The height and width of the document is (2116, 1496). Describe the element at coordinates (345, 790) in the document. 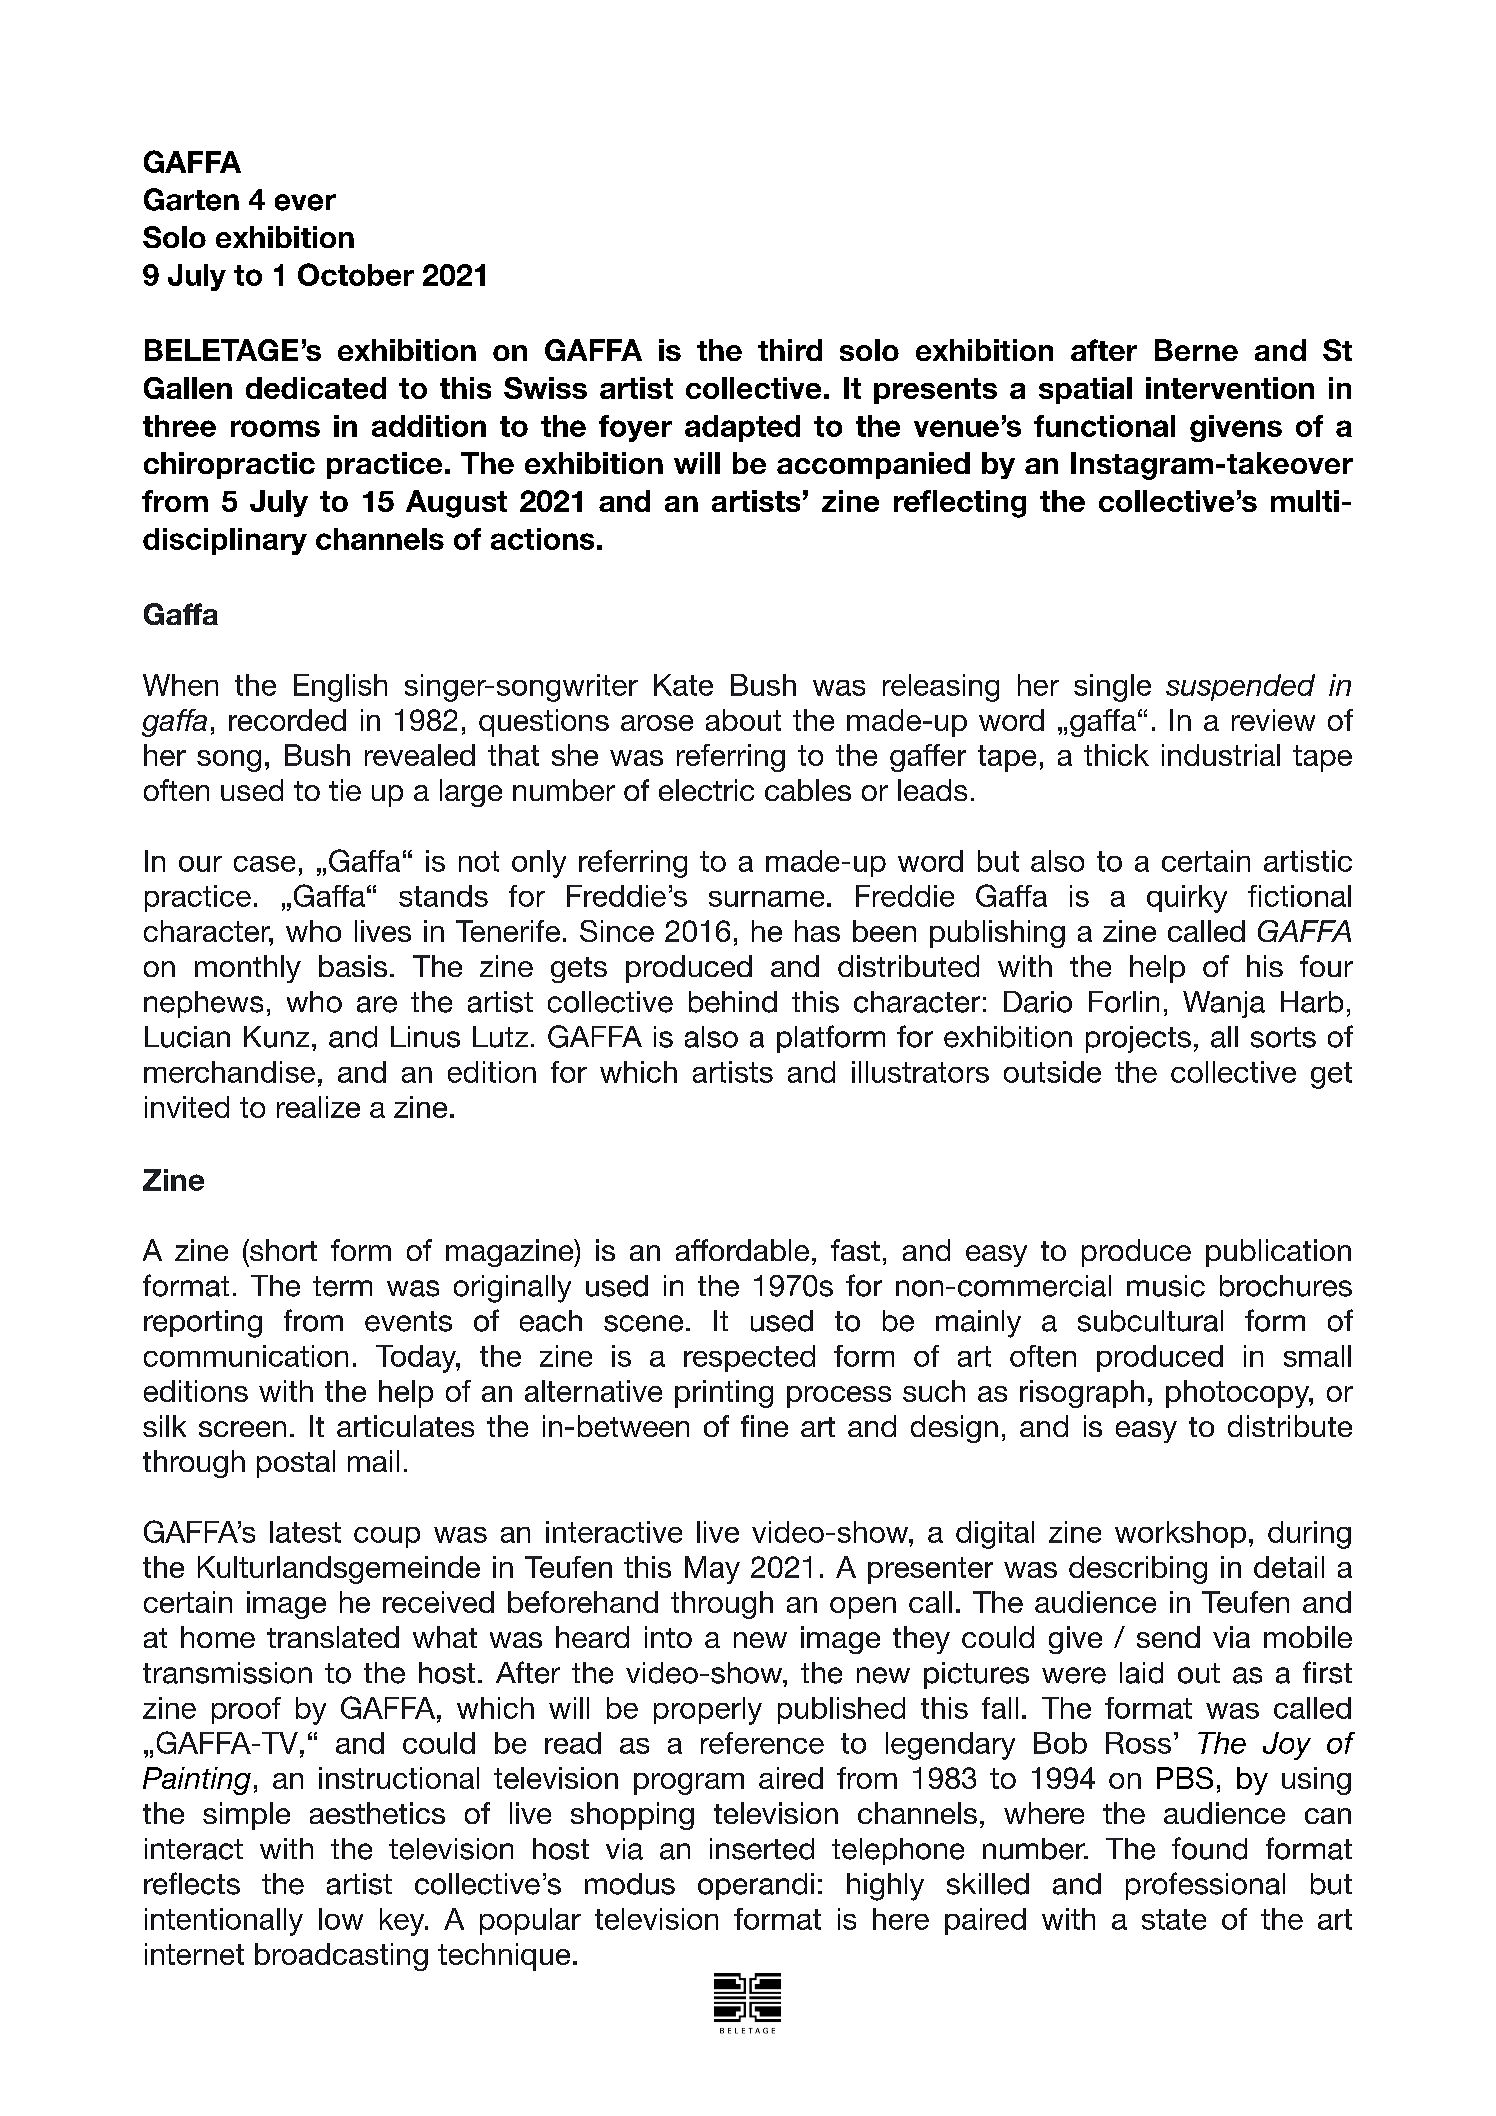

I see `tie` at that location.
